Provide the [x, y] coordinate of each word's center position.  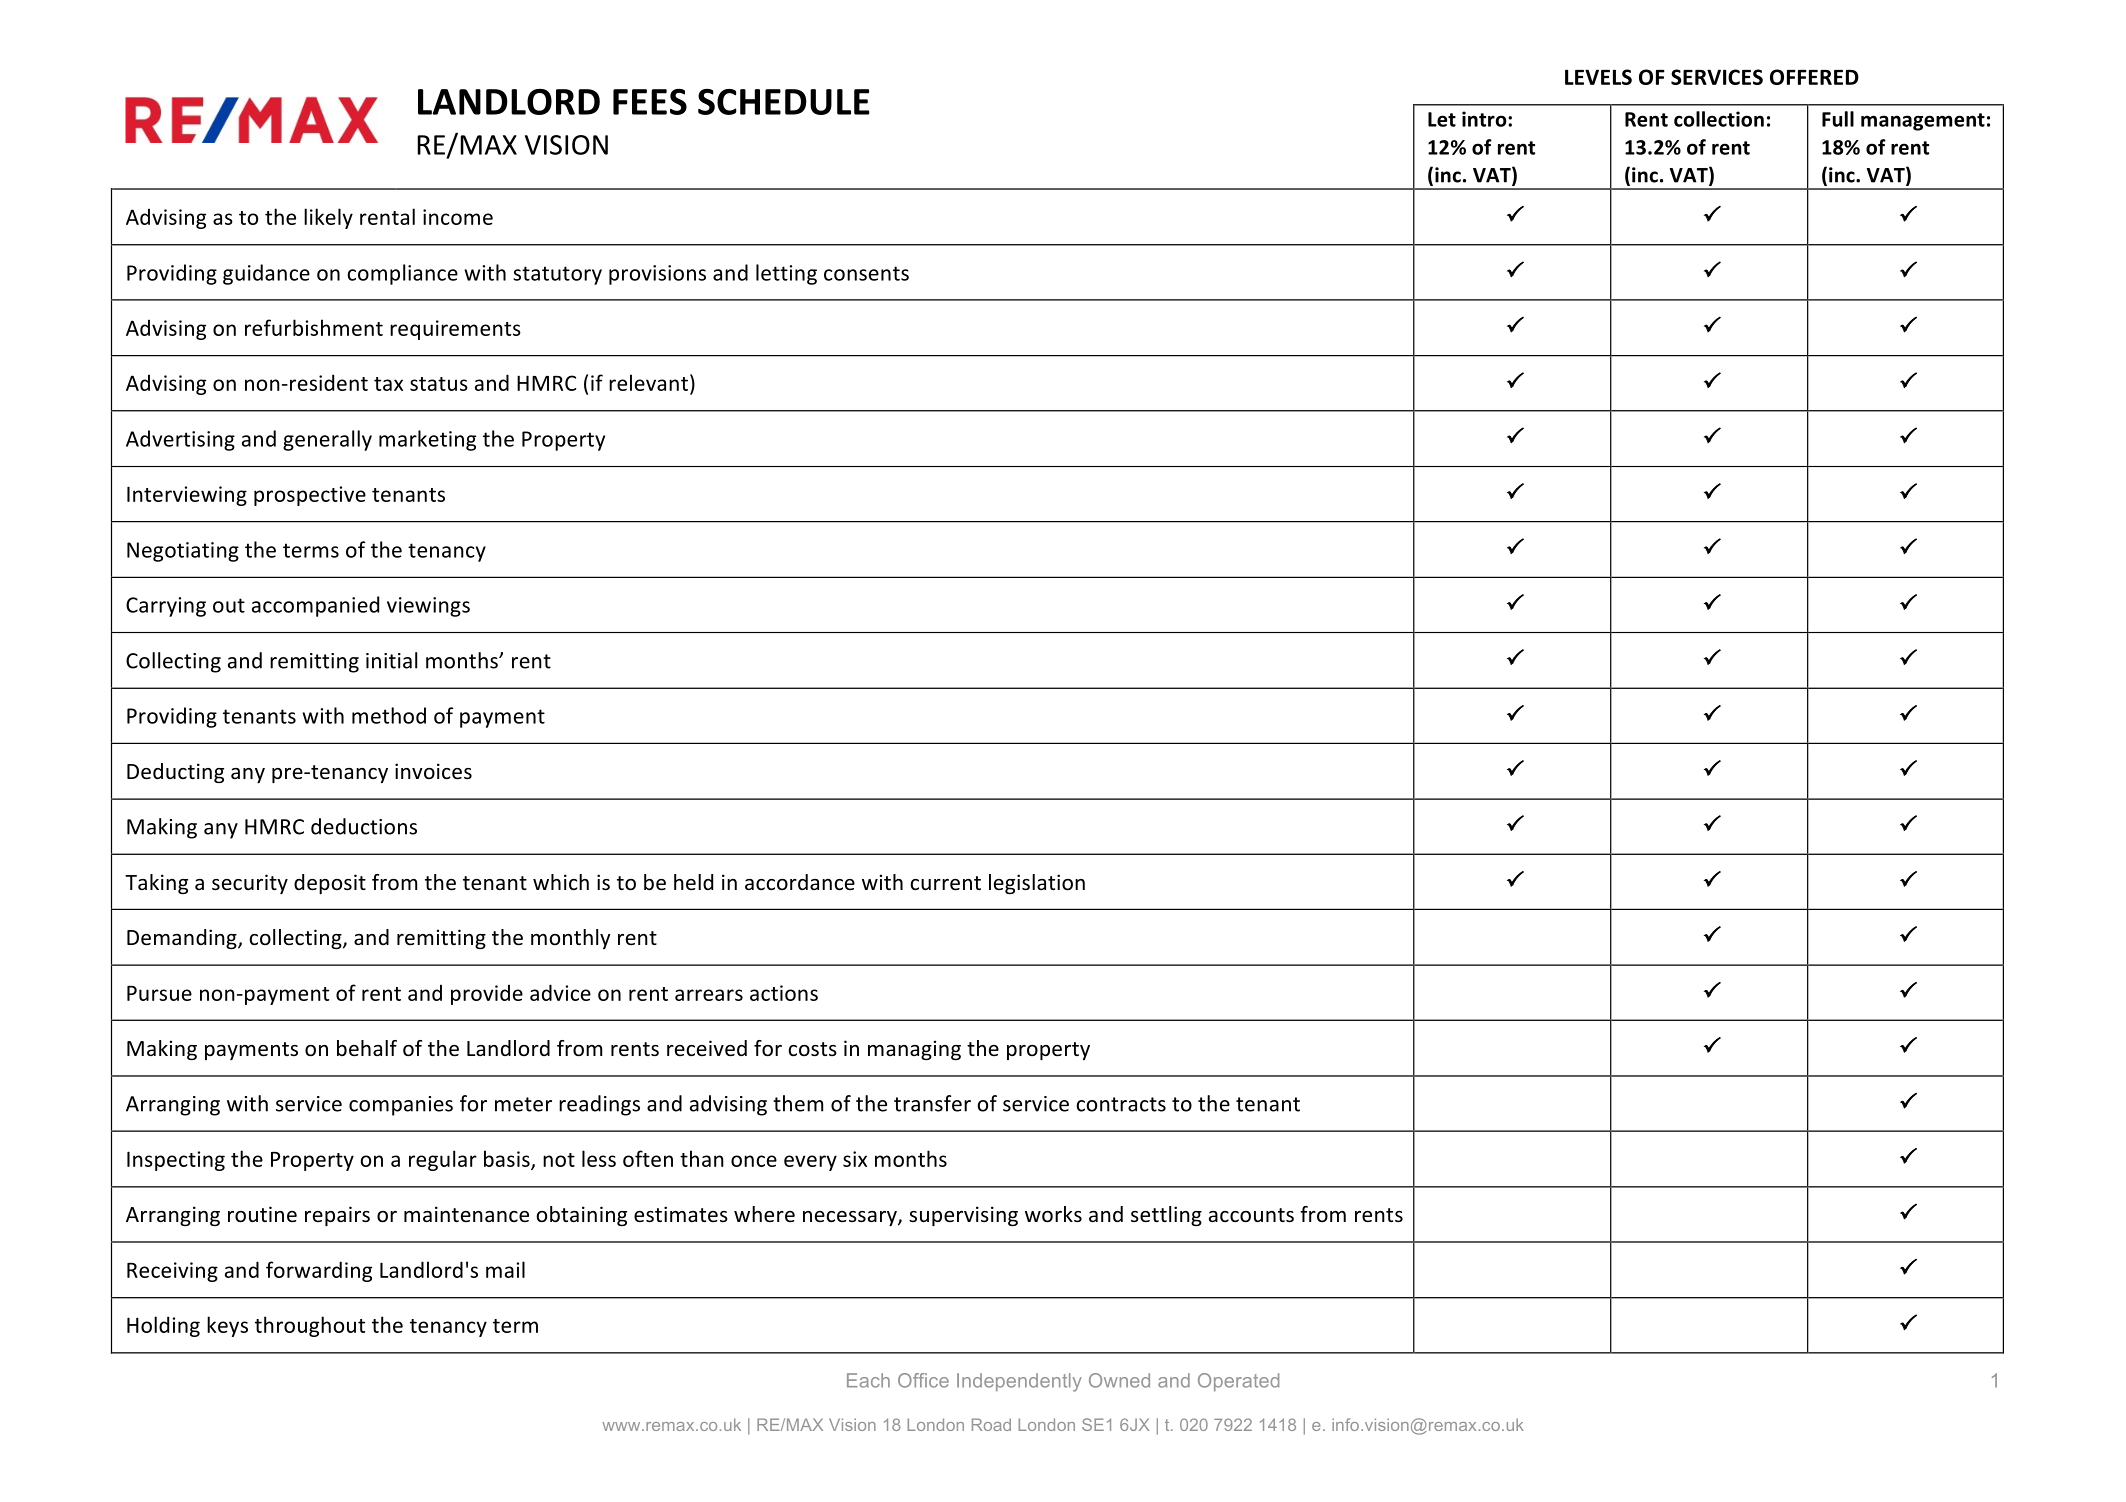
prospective [310, 496]
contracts [1121, 1104]
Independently [1019, 1382]
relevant [648, 382]
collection [1719, 119]
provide [487, 994]
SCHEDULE [784, 102]
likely [328, 218]
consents [866, 273]
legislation [1037, 884]
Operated [1238, 1382]
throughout [310, 1326]
